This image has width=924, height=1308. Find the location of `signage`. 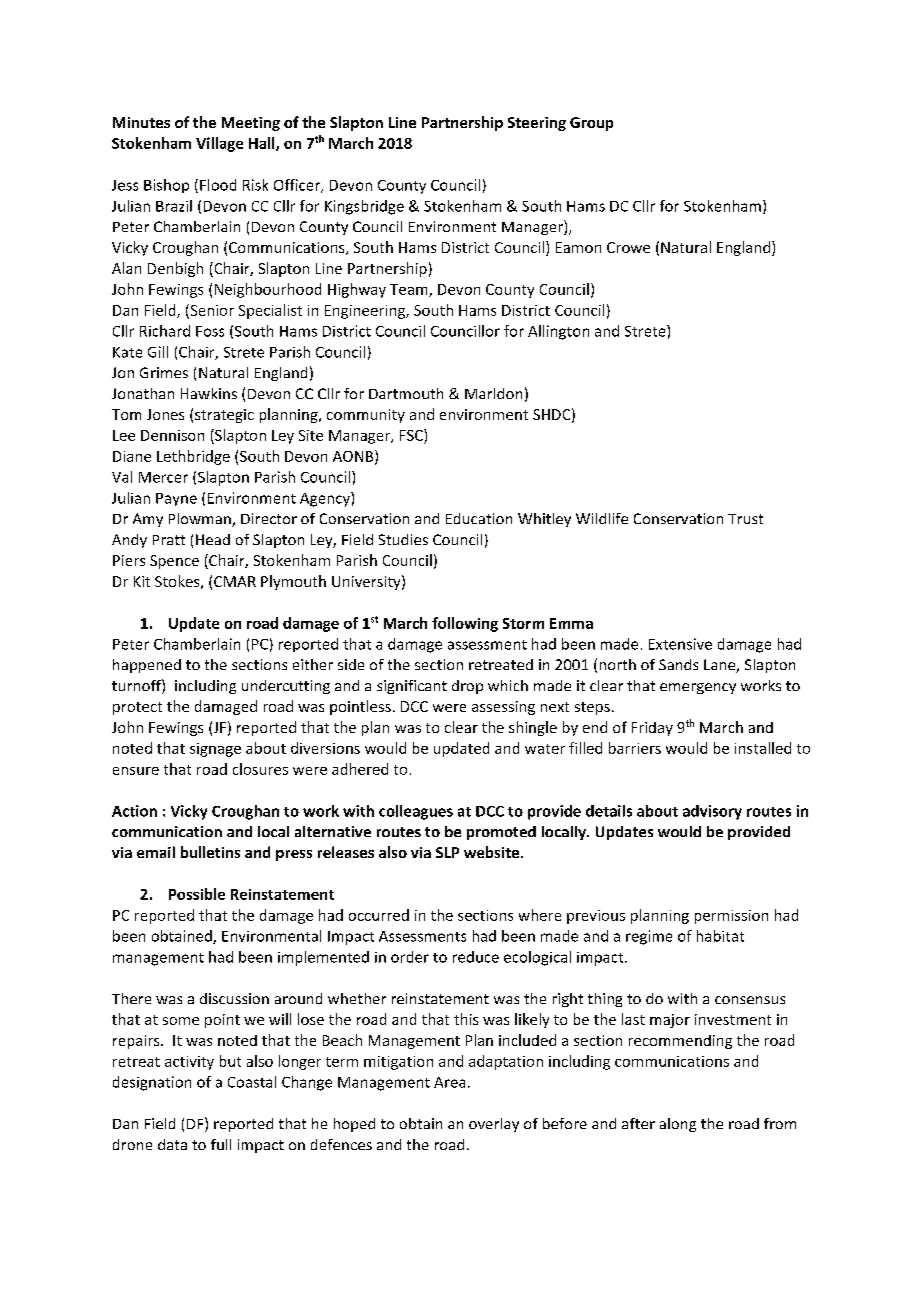

signage is located at coordinates (215, 750).
